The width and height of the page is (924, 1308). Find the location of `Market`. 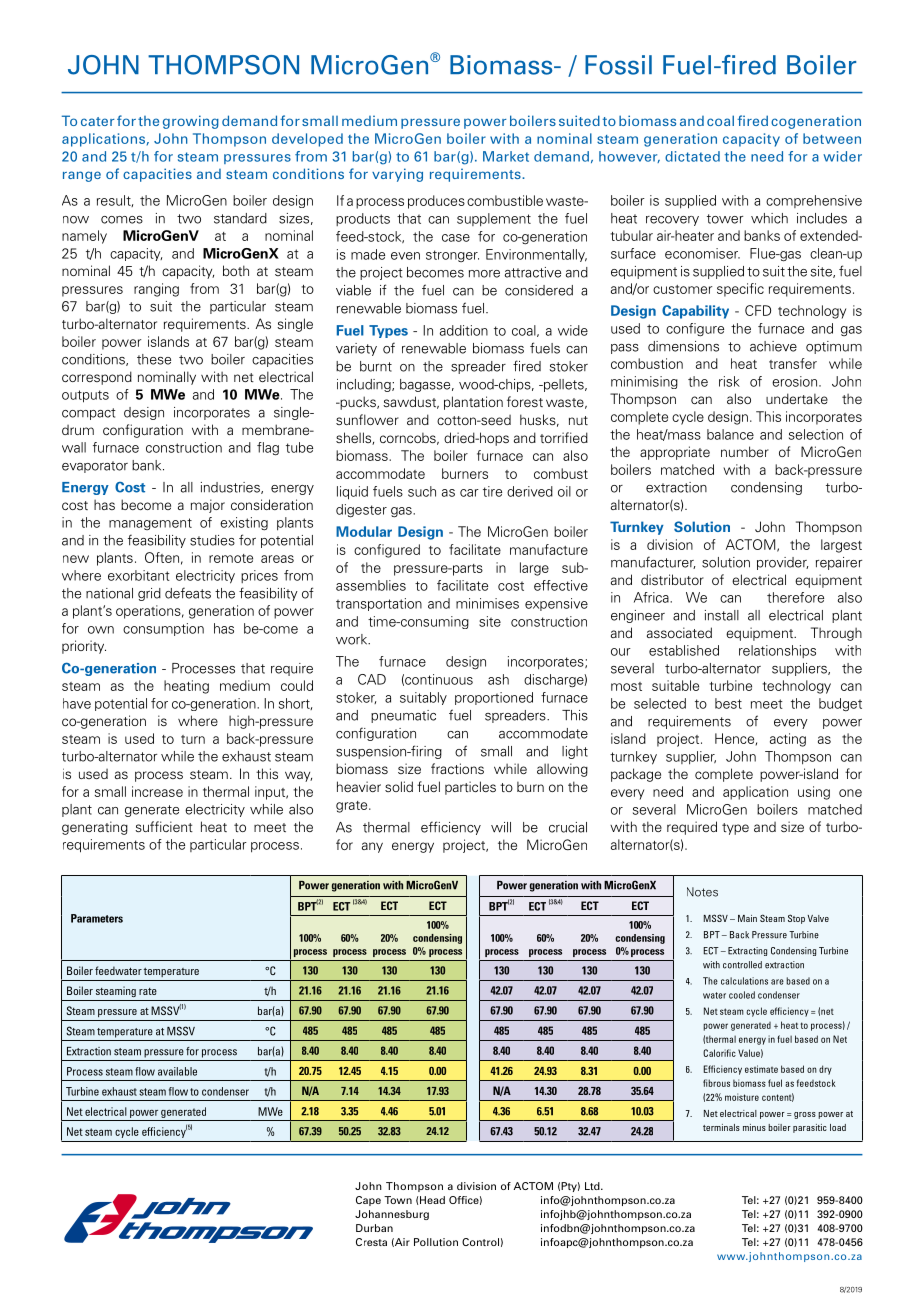

Market is located at coordinates (506, 156).
